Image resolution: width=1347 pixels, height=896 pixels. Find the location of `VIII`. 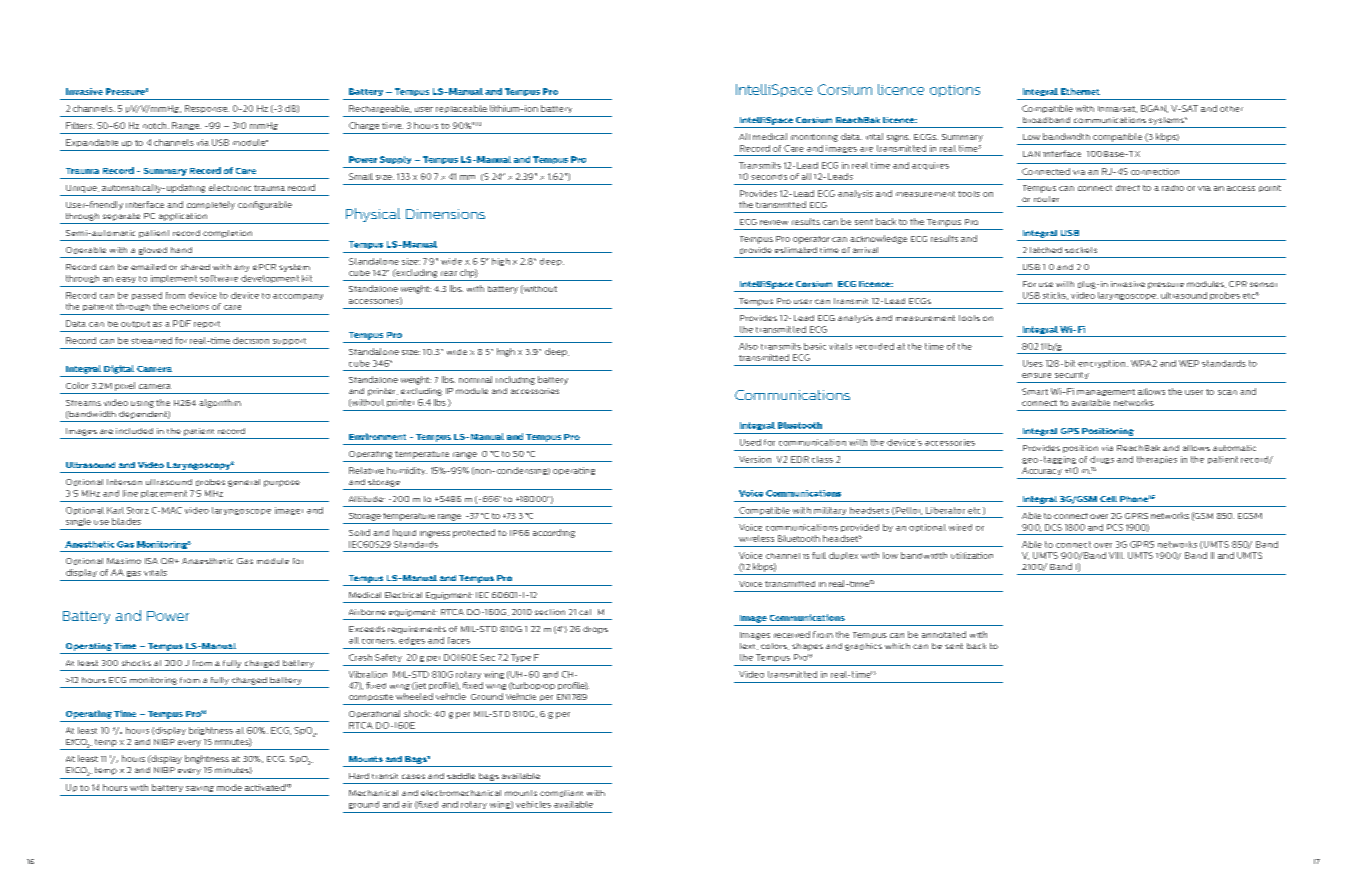

VIII is located at coordinates (1116, 555).
